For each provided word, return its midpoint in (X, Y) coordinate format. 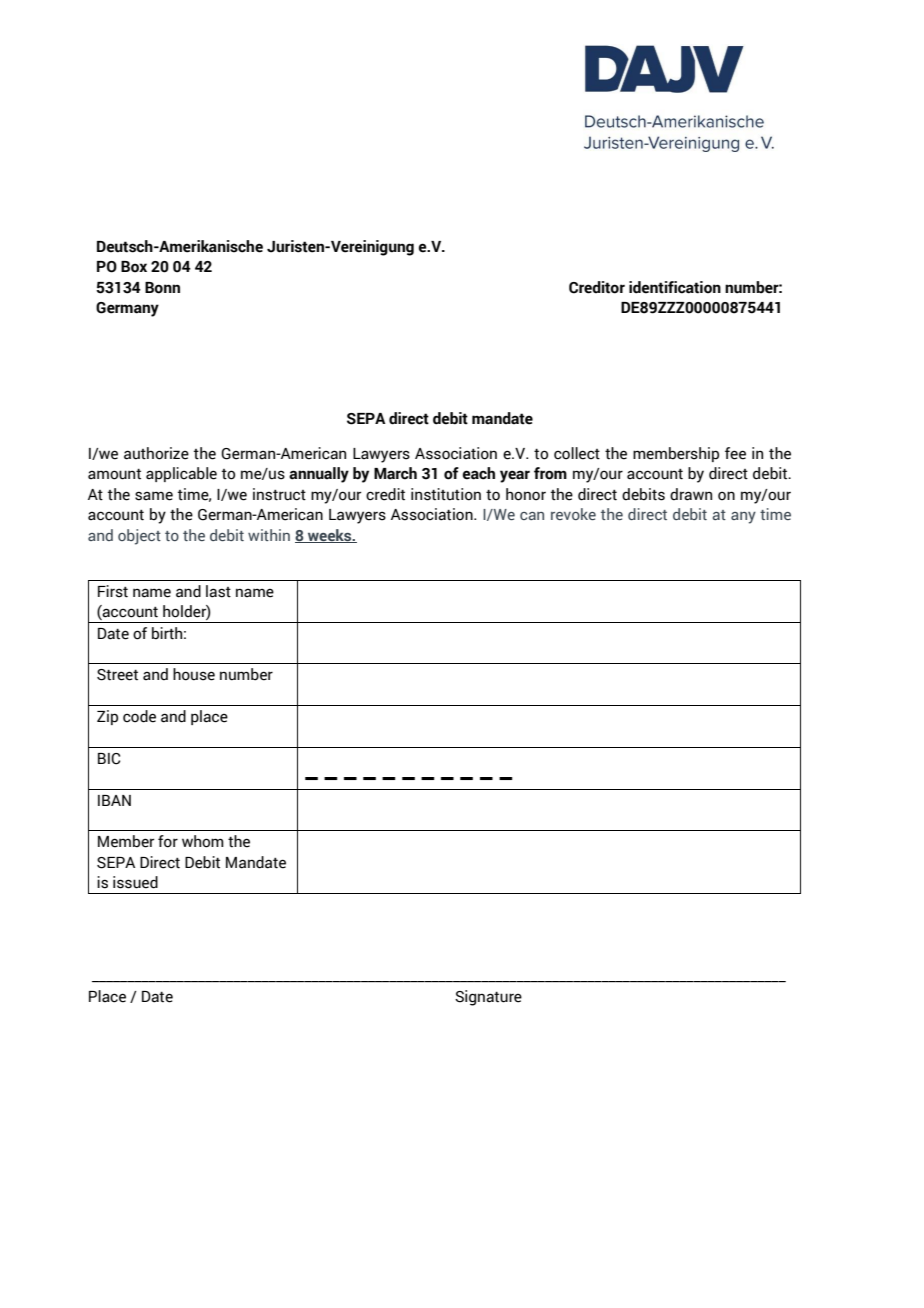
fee (735, 453)
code (139, 716)
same (154, 496)
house (194, 674)
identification (675, 287)
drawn (691, 494)
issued (135, 882)
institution (446, 494)
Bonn (162, 288)
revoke (573, 514)
